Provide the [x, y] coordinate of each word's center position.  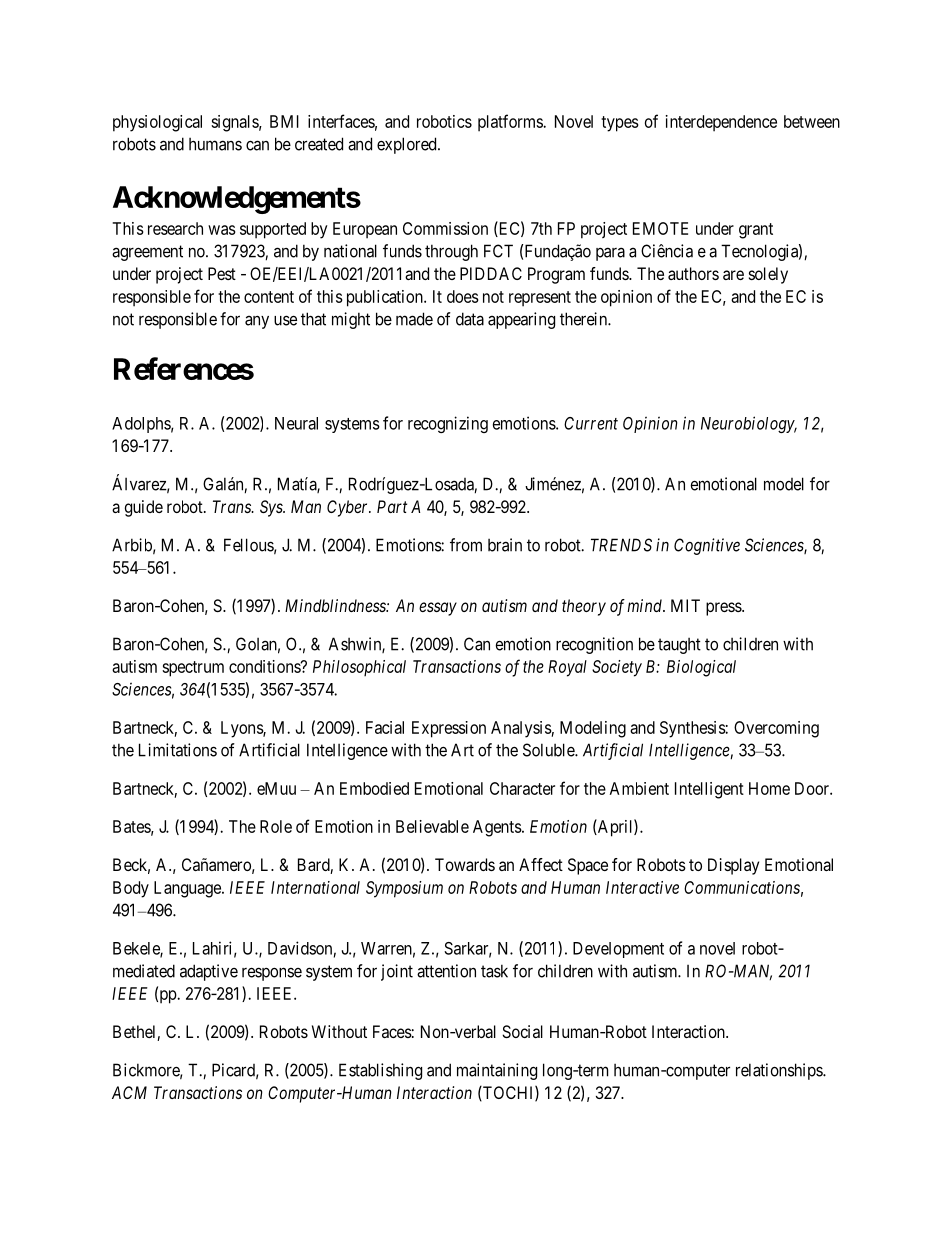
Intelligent [709, 790]
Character [522, 788]
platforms [511, 123]
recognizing [448, 424]
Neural [296, 423]
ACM [129, 1092]
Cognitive [707, 546]
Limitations [178, 750]
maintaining [497, 1071]
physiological [157, 123]
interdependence [721, 123]
